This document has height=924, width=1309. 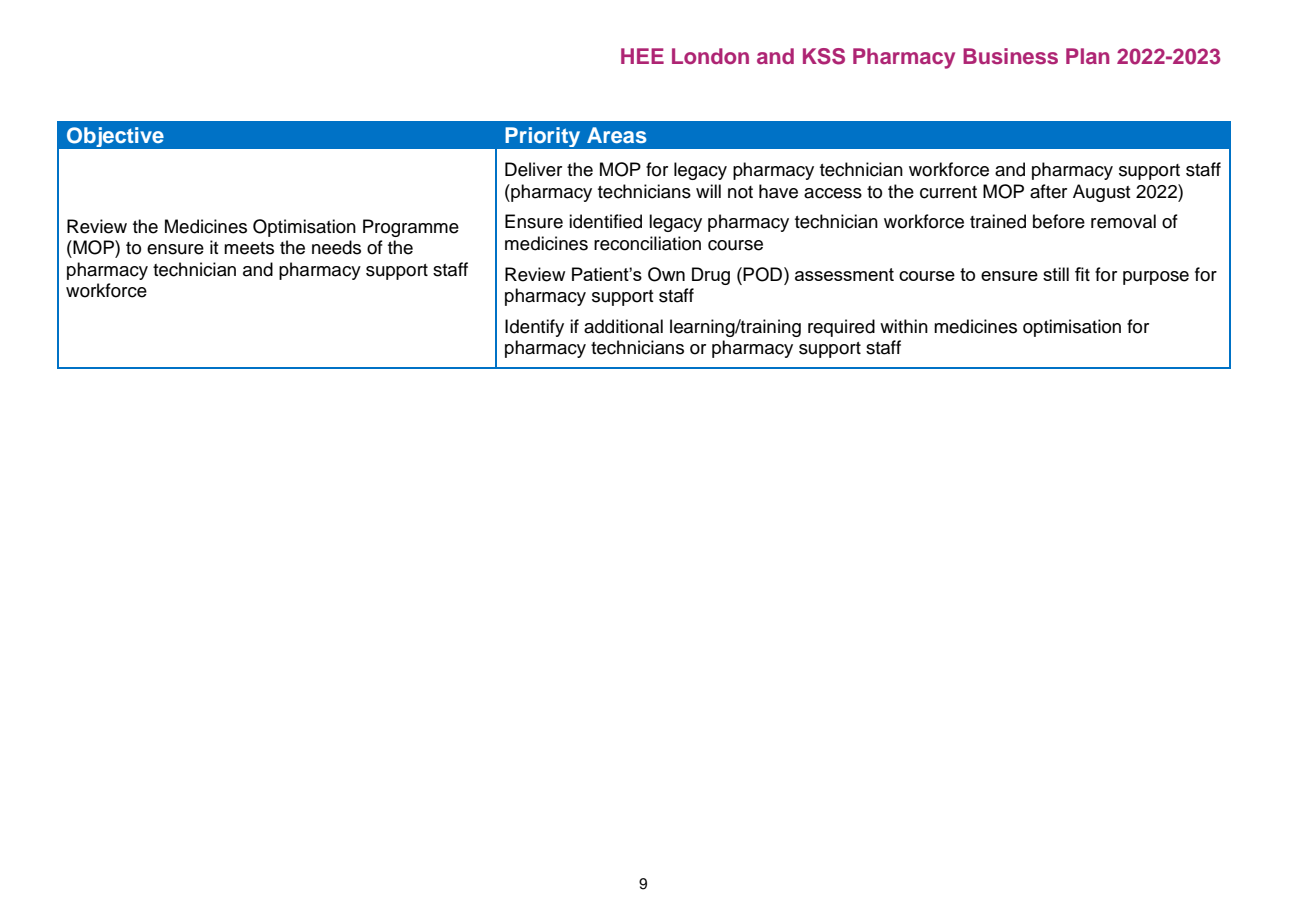 What do you see at coordinates (710, 56) in the document?
I see `London` at bounding box center [710, 56].
